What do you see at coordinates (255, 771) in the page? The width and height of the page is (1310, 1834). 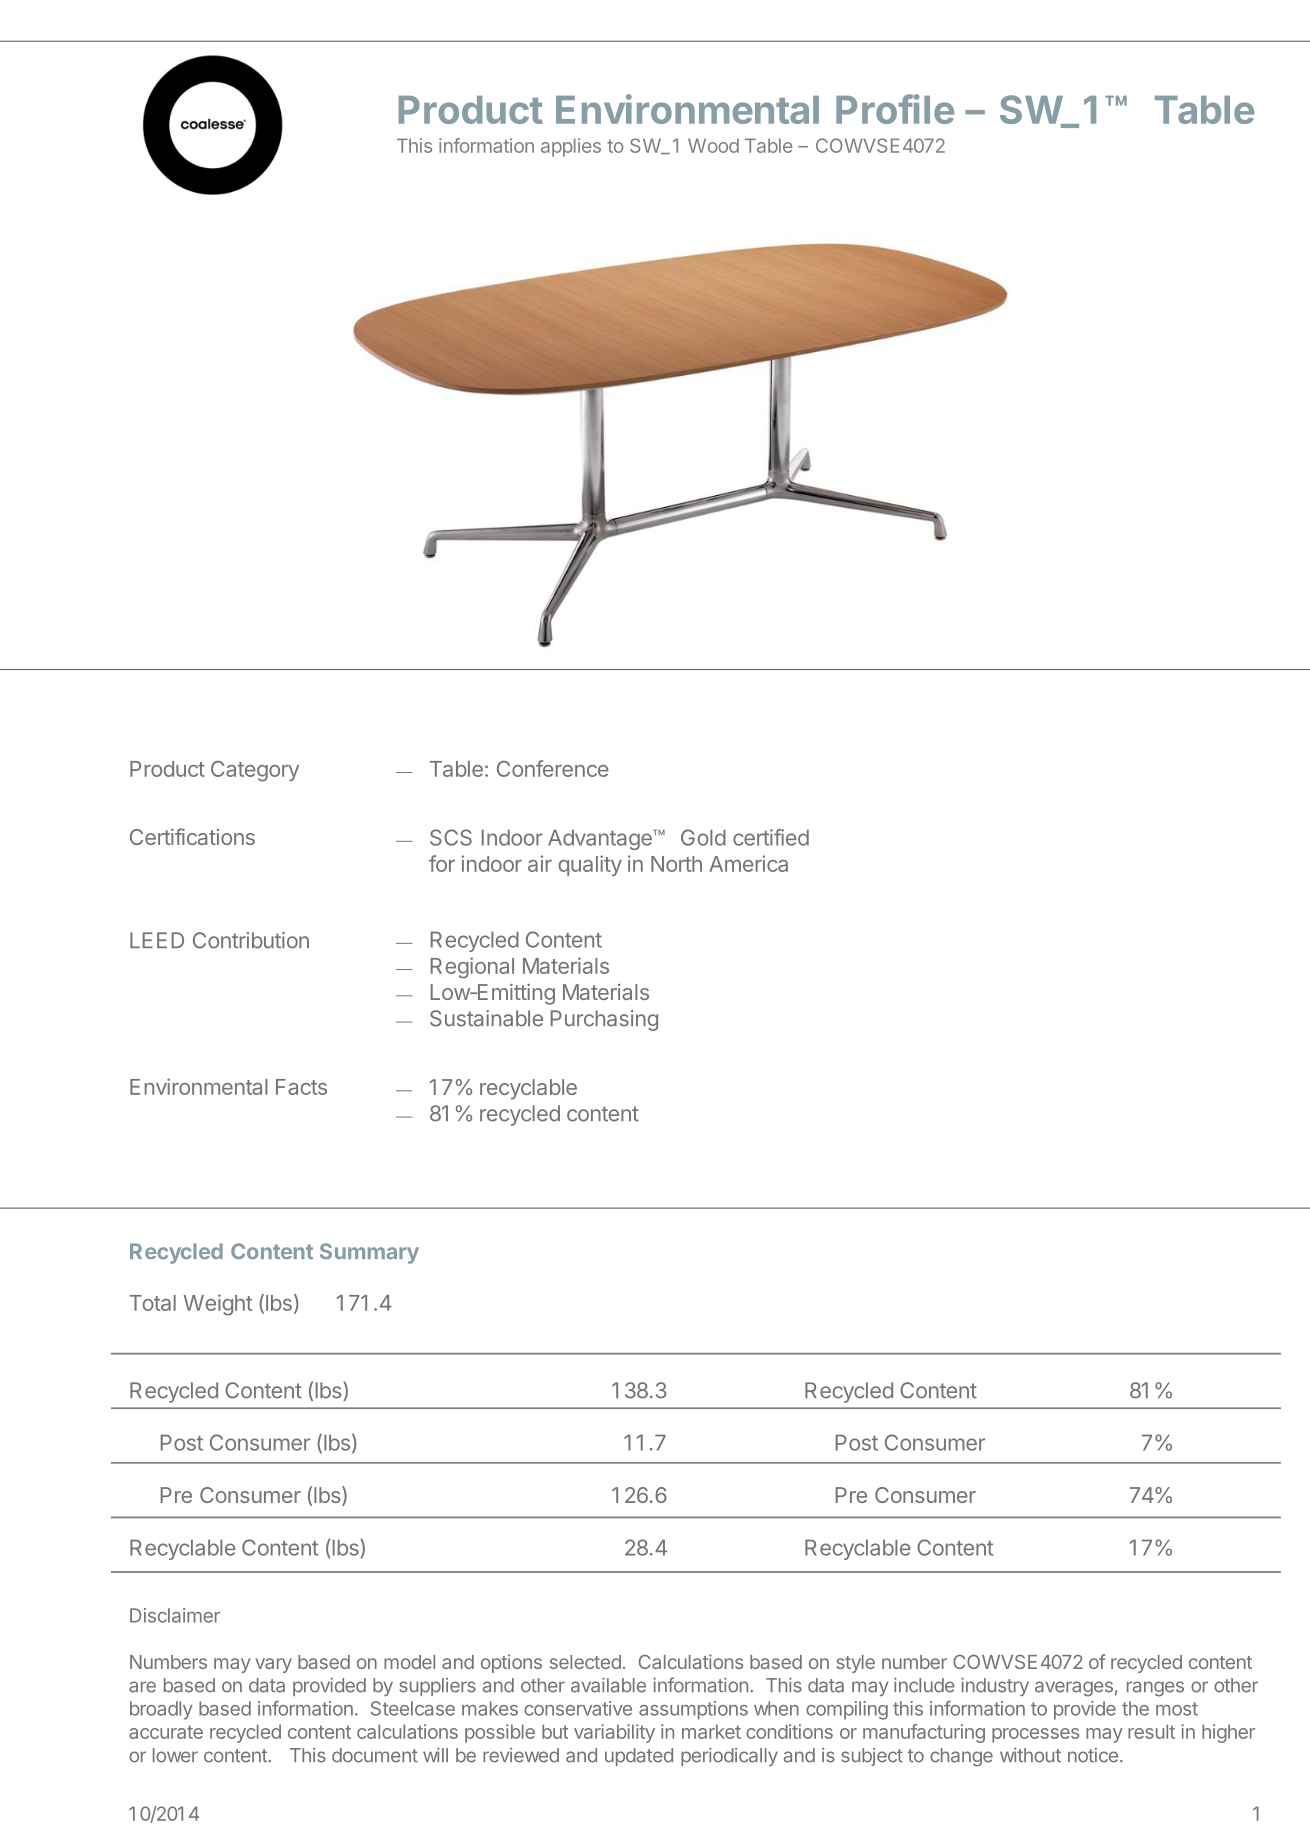 I see `Category` at bounding box center [255, 771].
